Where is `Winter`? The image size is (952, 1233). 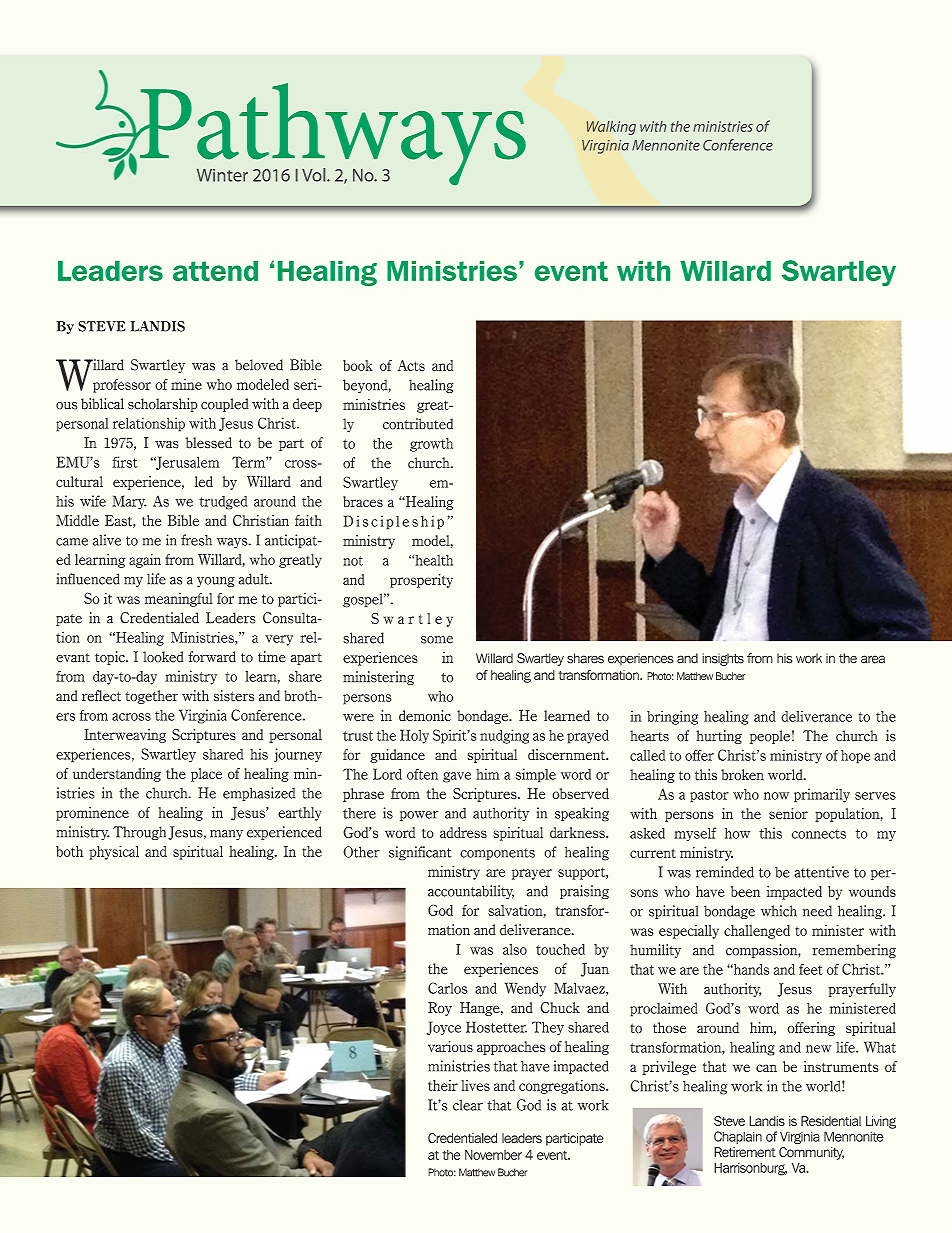
Winter is located at coordinates (222, 175).
